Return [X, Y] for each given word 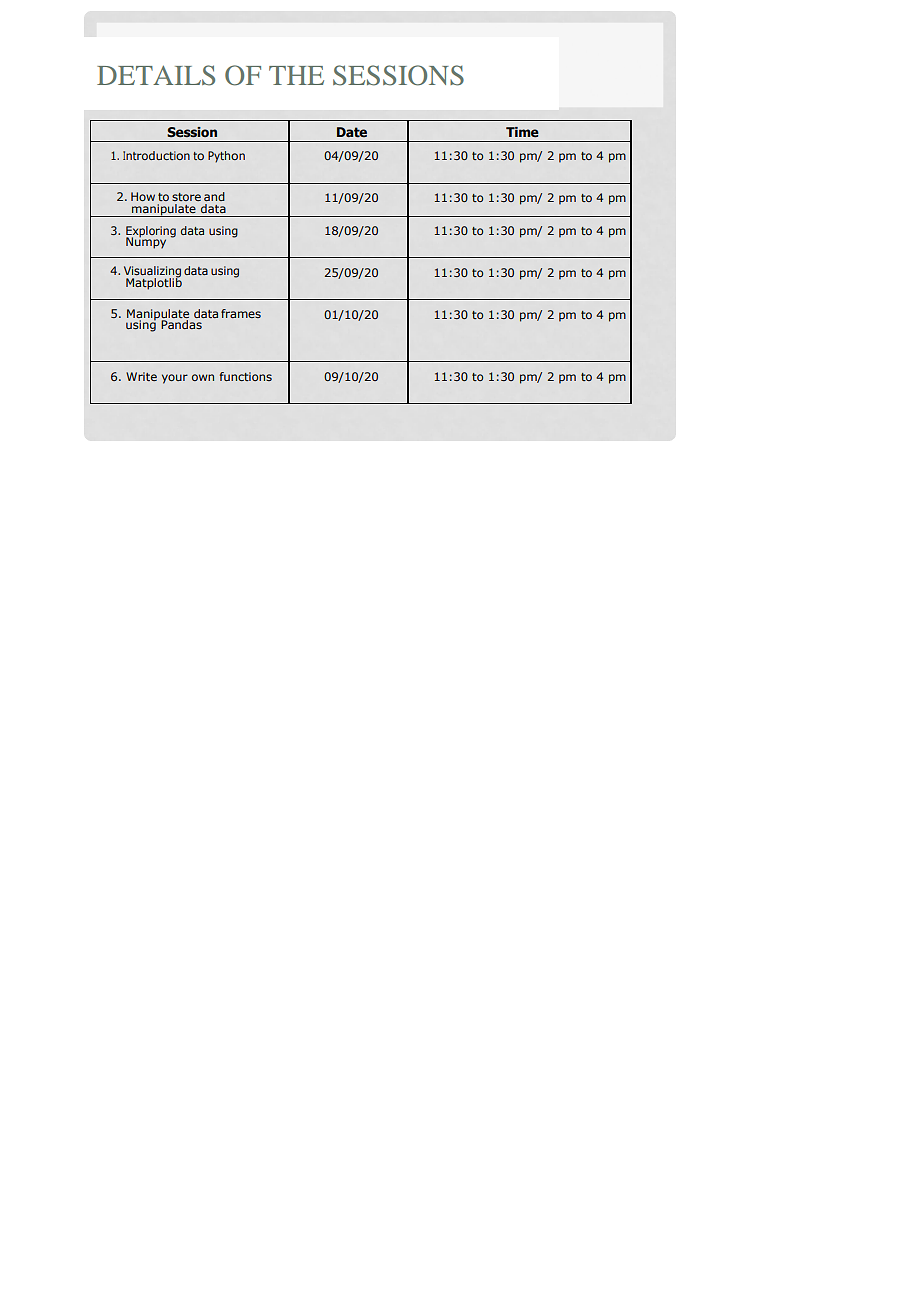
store [186, 197]
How [143, 196]
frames [241, 313]
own [203, 377]
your [175, 379]
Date [352, 132]
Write [141, 376]
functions [246, 376]
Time [522, 132]
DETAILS [156, 75]
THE [296, 75]
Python [226, 157]
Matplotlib [154, 283]
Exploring [151, 233]
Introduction [156, 155]
